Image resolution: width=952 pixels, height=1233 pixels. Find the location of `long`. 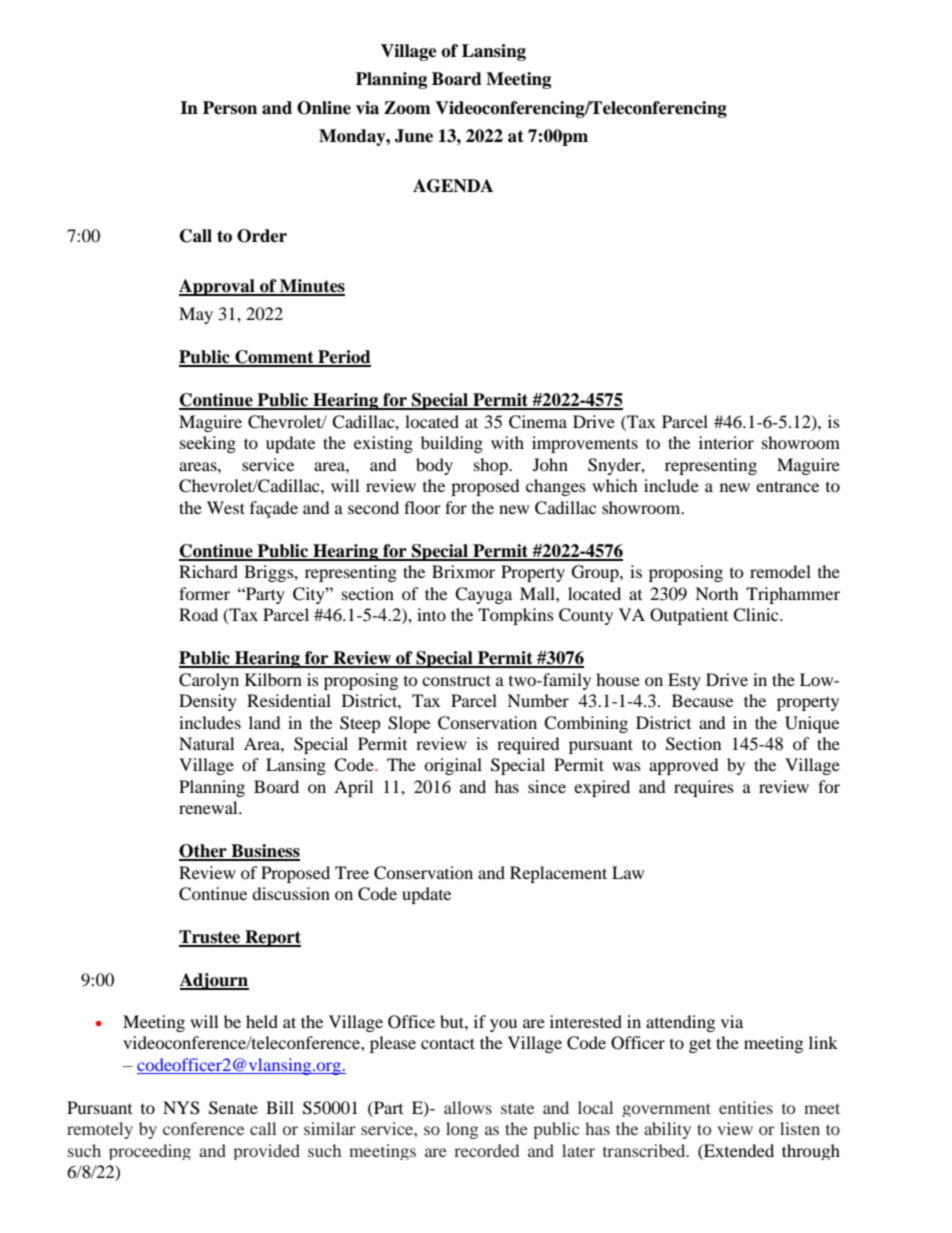

long is located at coordinates (462, 1130).
